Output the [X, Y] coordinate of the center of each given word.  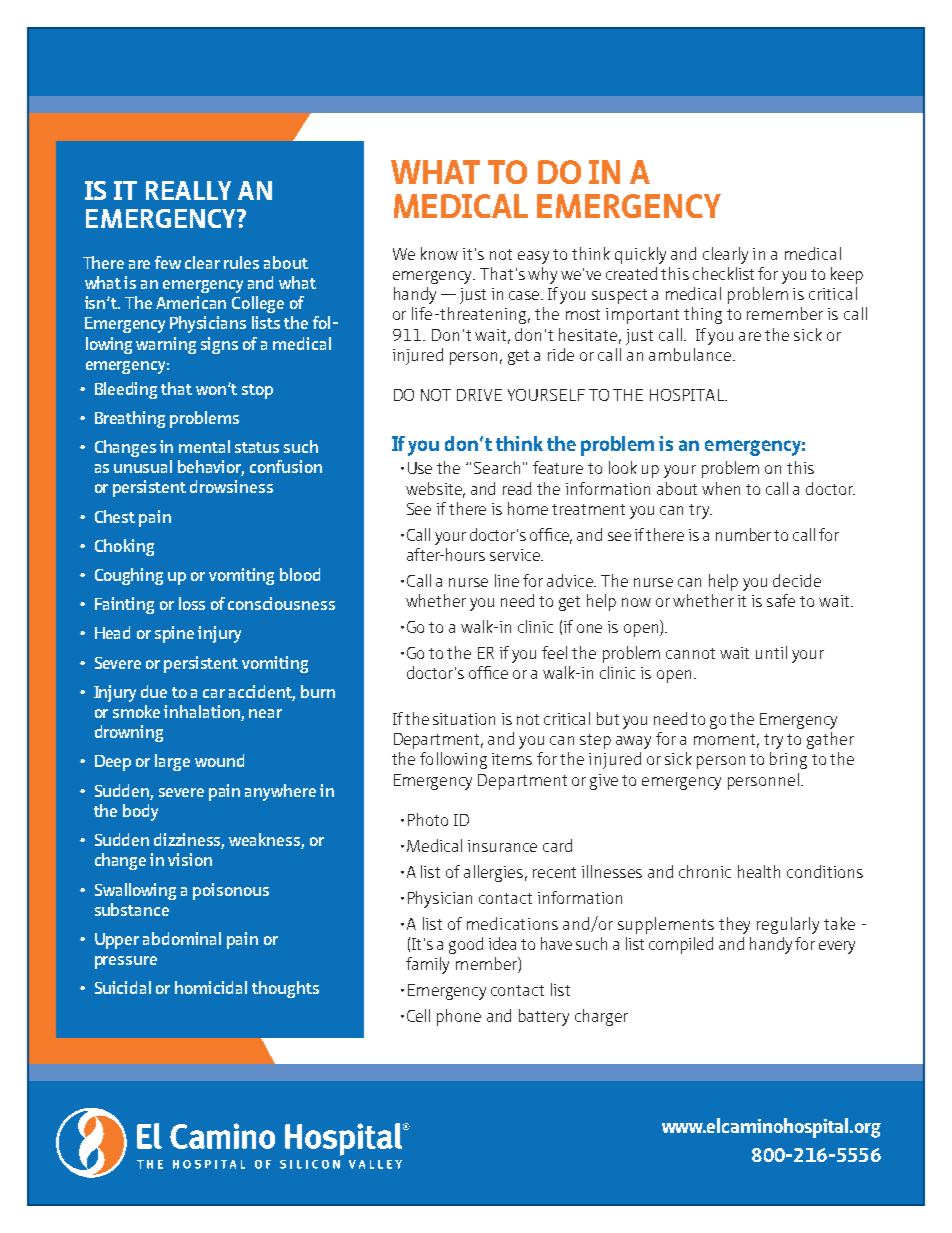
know [439, 253]
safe [781, 600]
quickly [640, 255]
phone [459, 1017]
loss [192, 603]
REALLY [188, 190]
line [507, 580]
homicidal [211, 987]
